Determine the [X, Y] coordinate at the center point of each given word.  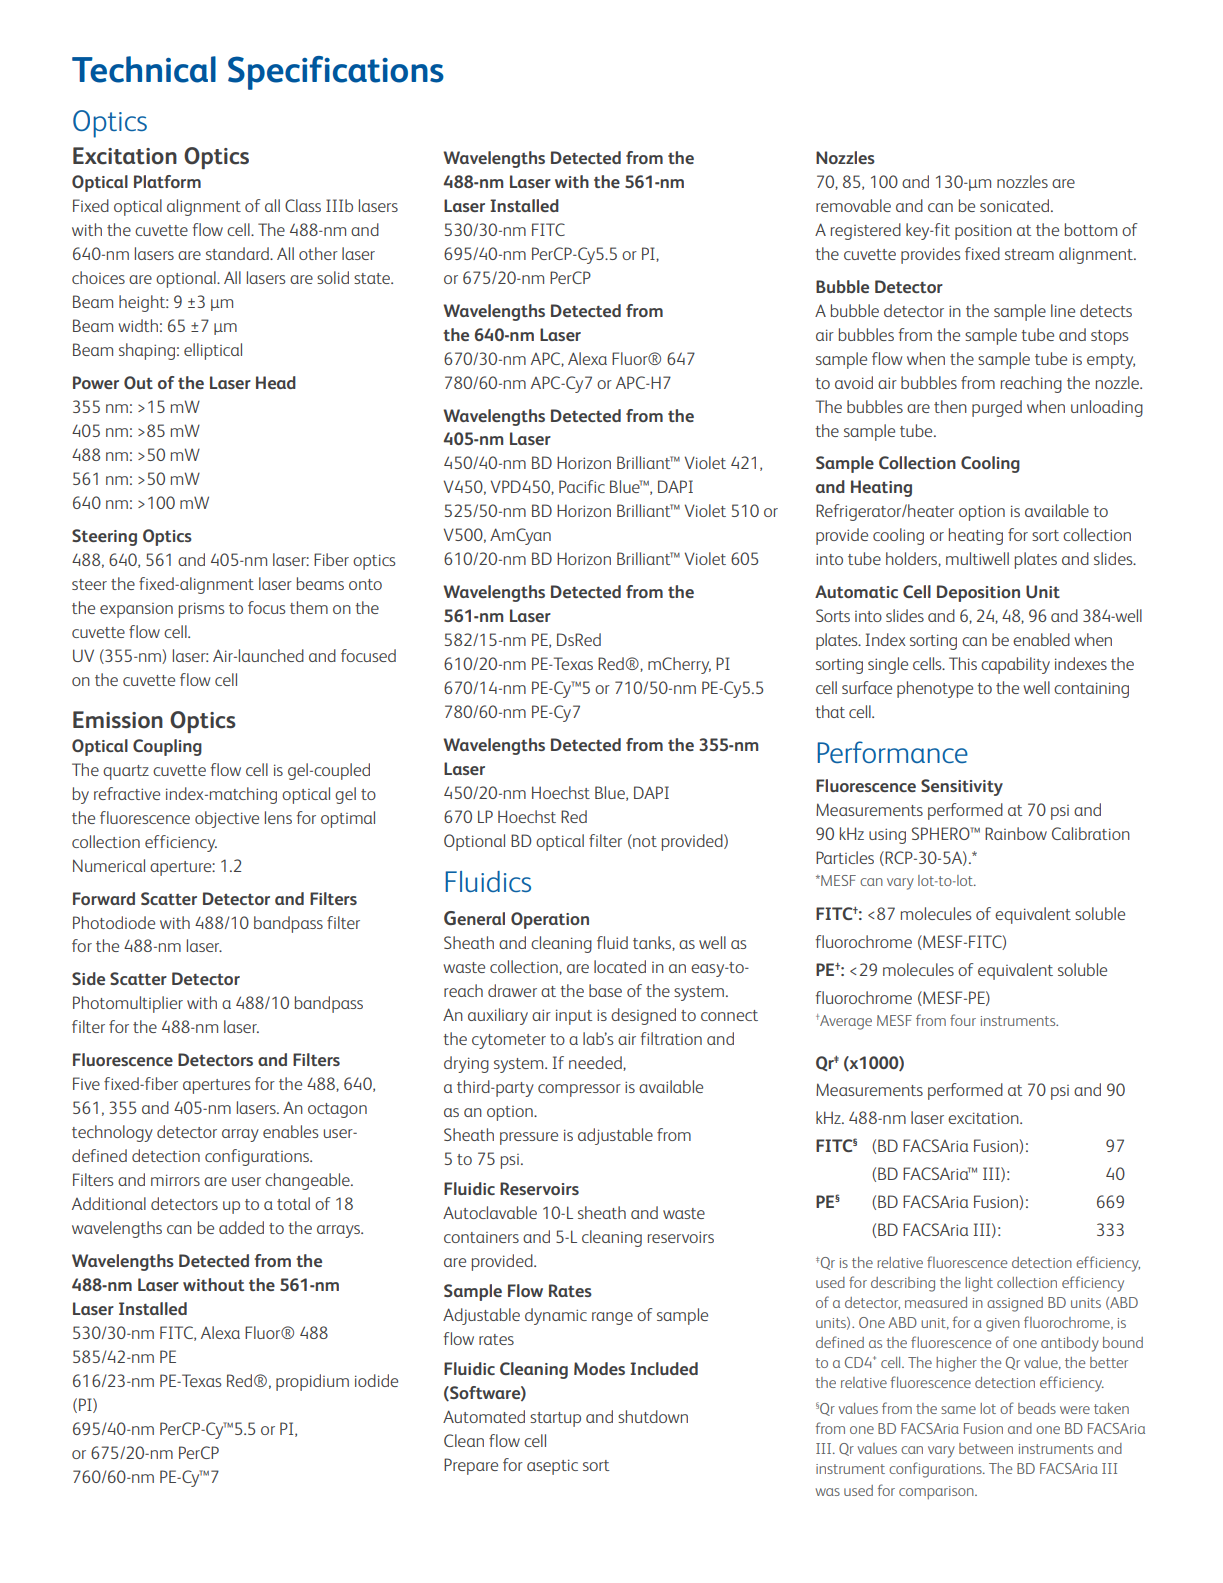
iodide [376, 1380]
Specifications [336, 73]
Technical [144, 69]
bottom [1091, 229]
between [986, 1448]
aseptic [552, 1467]
